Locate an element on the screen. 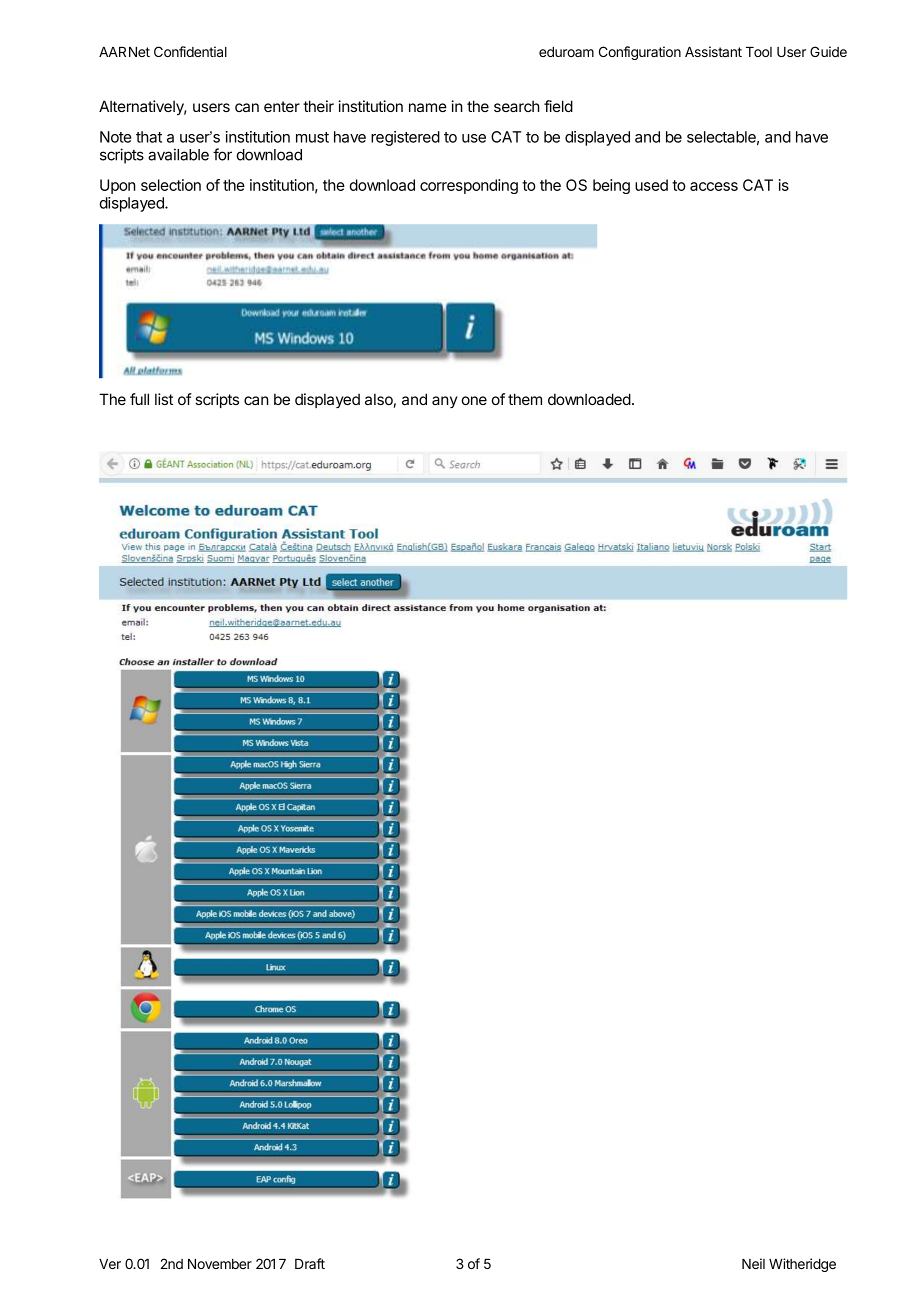  Neil is located at coordinates (753, 1263).
